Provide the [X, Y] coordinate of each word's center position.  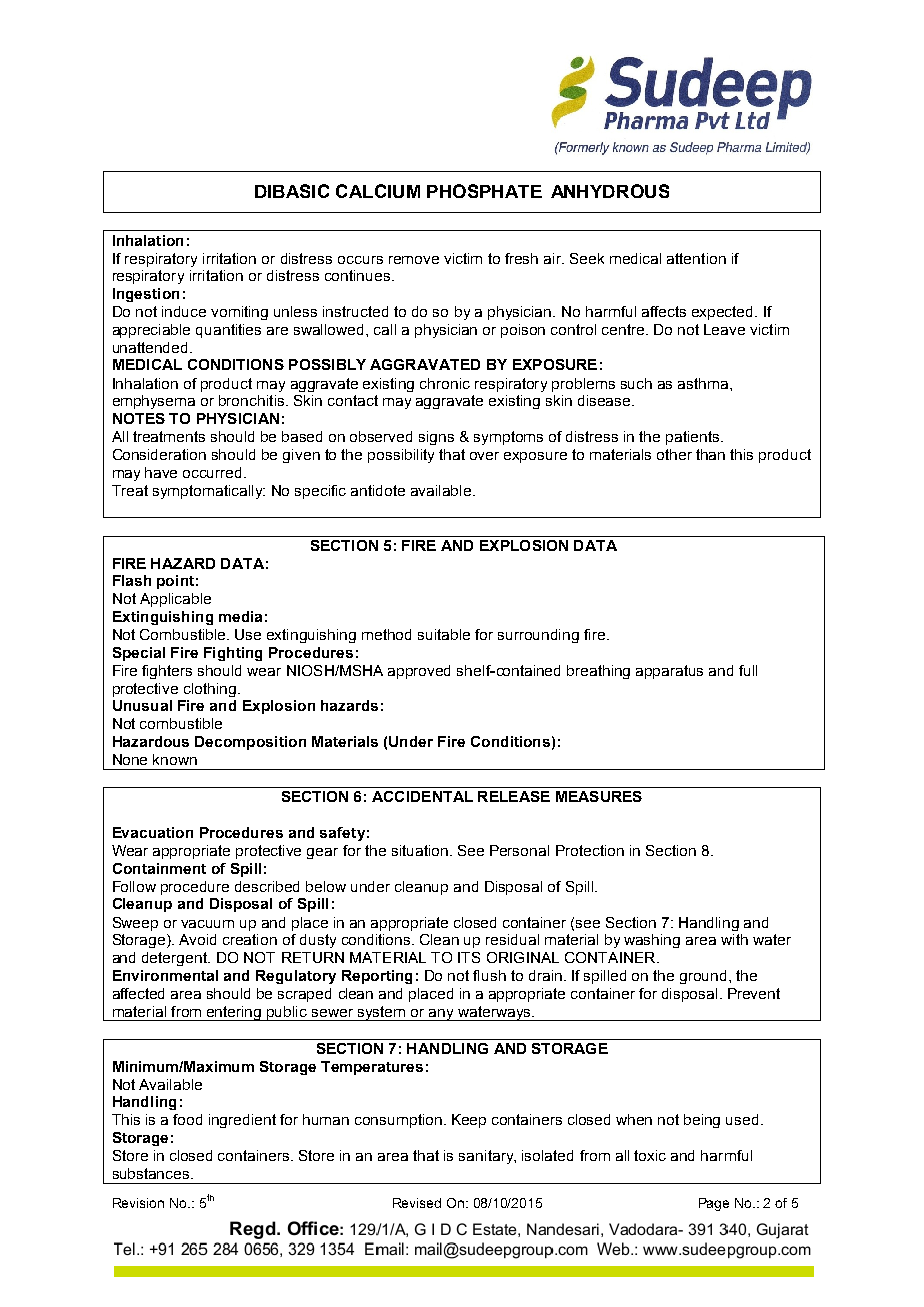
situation [420, 850]
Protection [590, 850]
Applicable [175, 600]
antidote [378, 490]
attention [696, 258]
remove [414, 260]
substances [152, 1173]
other [674, 454]
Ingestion [146, 295]
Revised [417, 1203]
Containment [159, 868]
